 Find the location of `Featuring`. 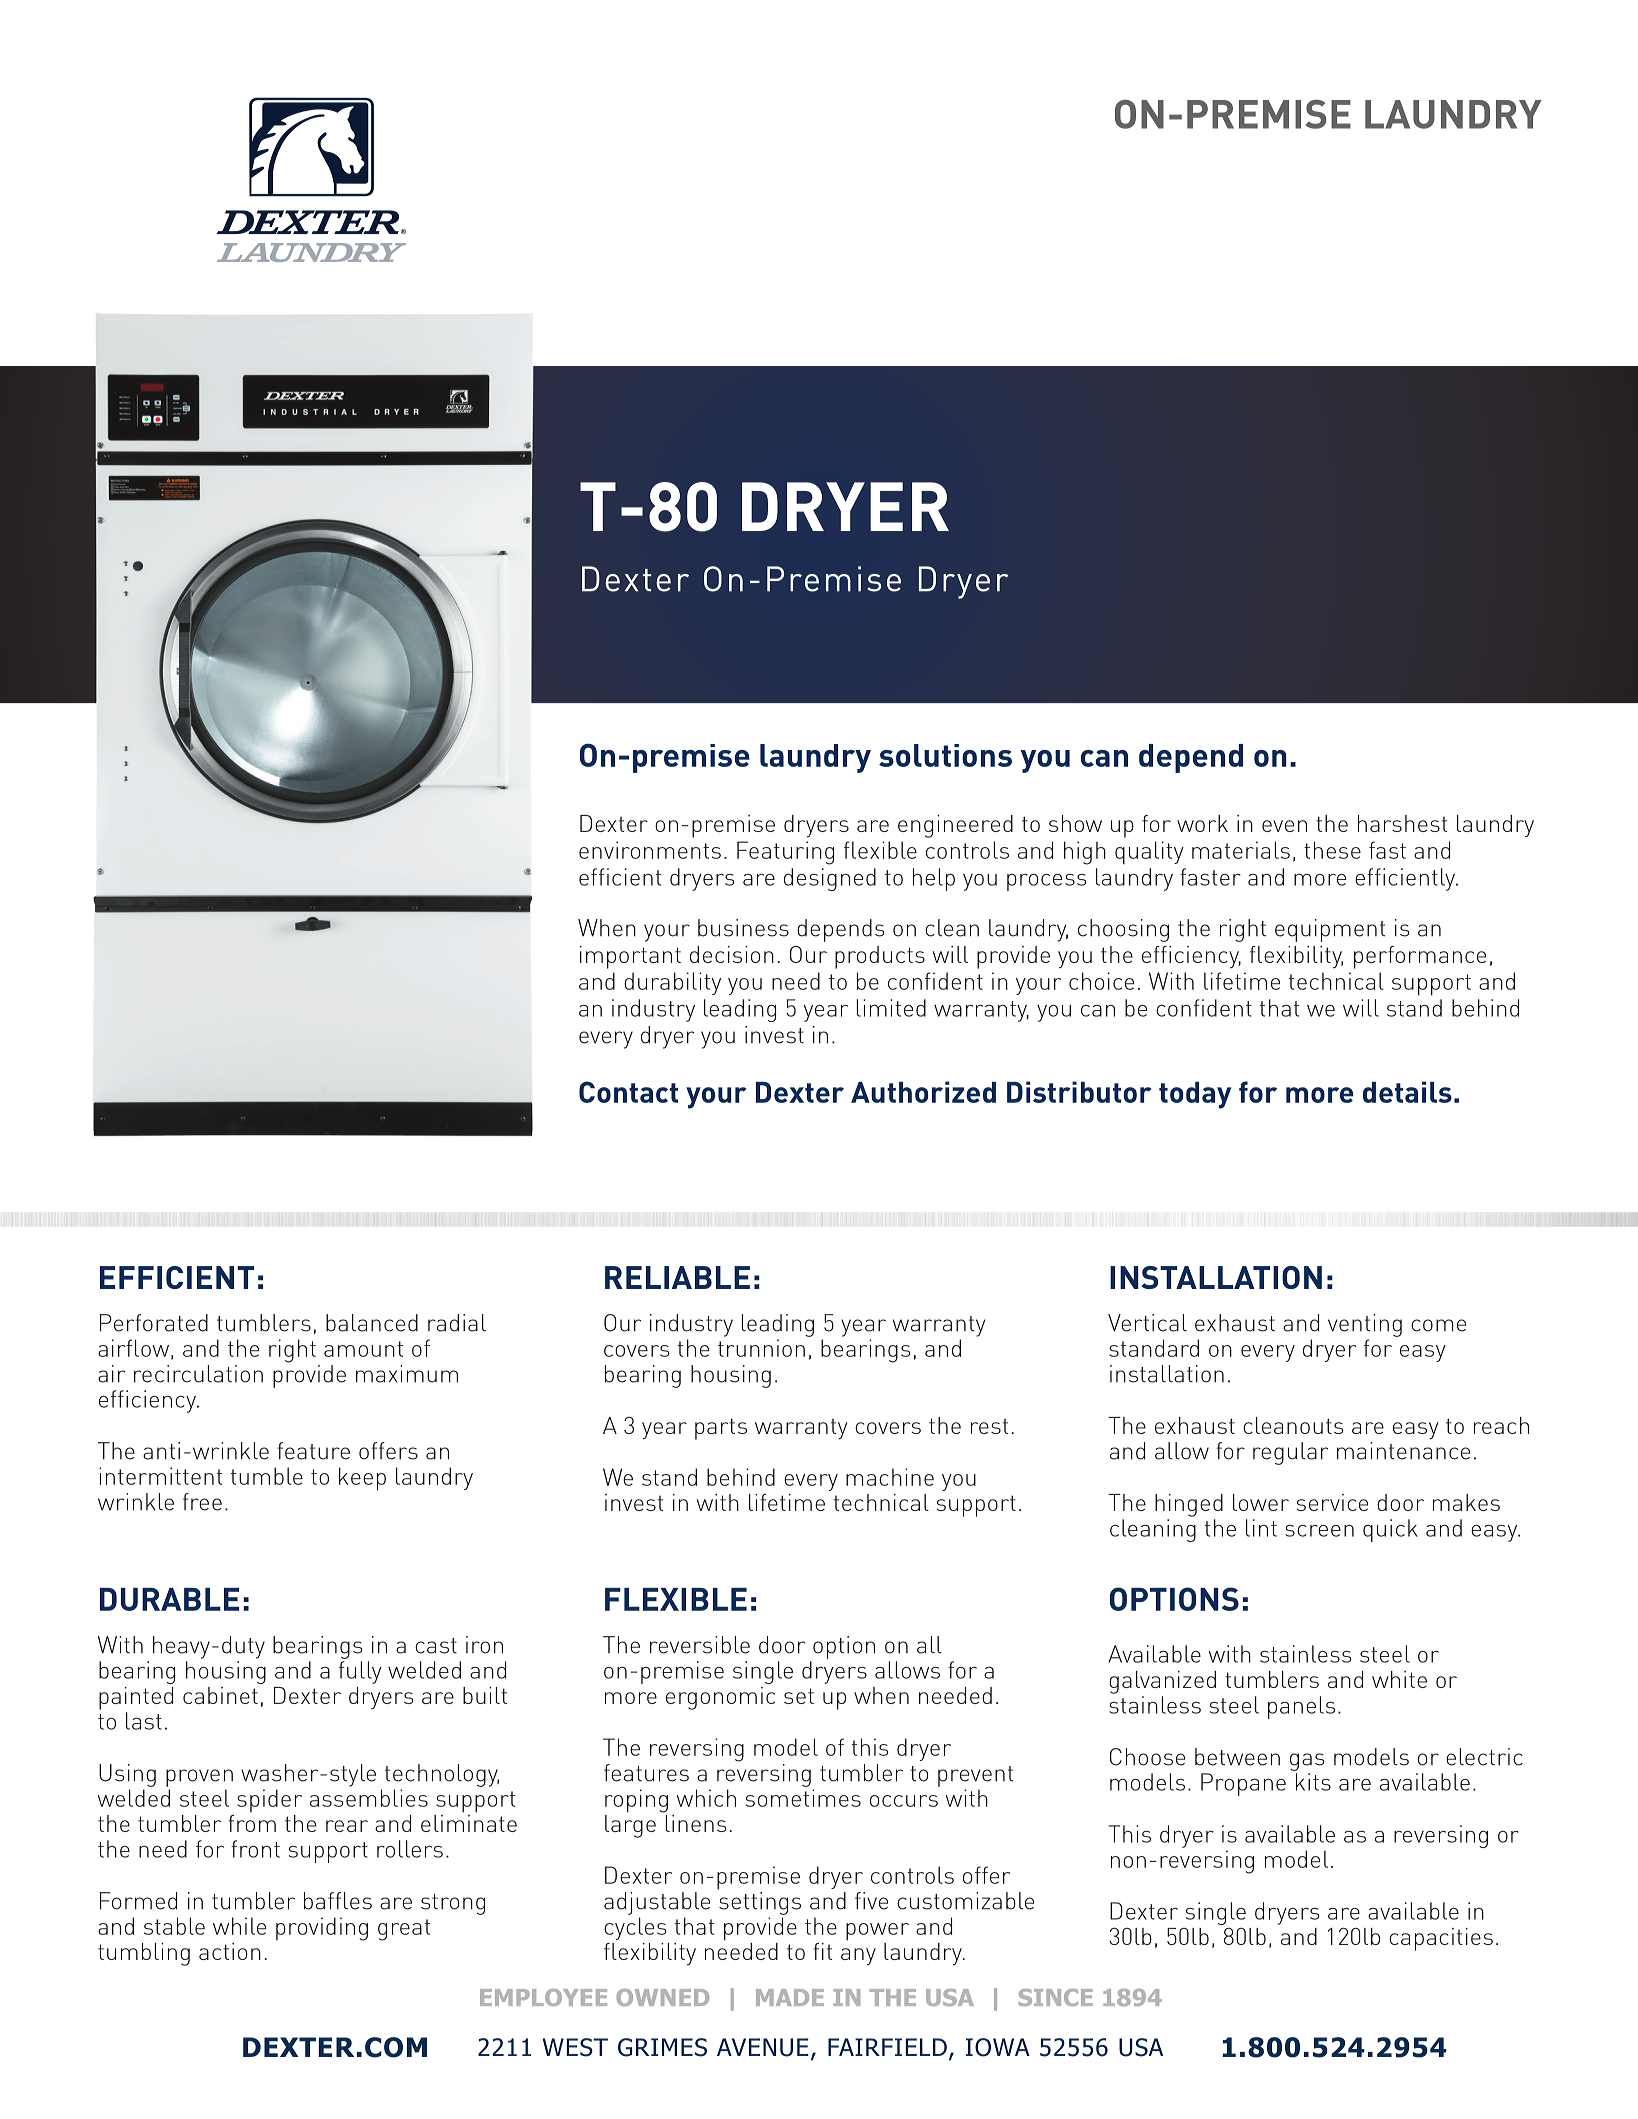

Featuring is located at coordinates (785, 853).
